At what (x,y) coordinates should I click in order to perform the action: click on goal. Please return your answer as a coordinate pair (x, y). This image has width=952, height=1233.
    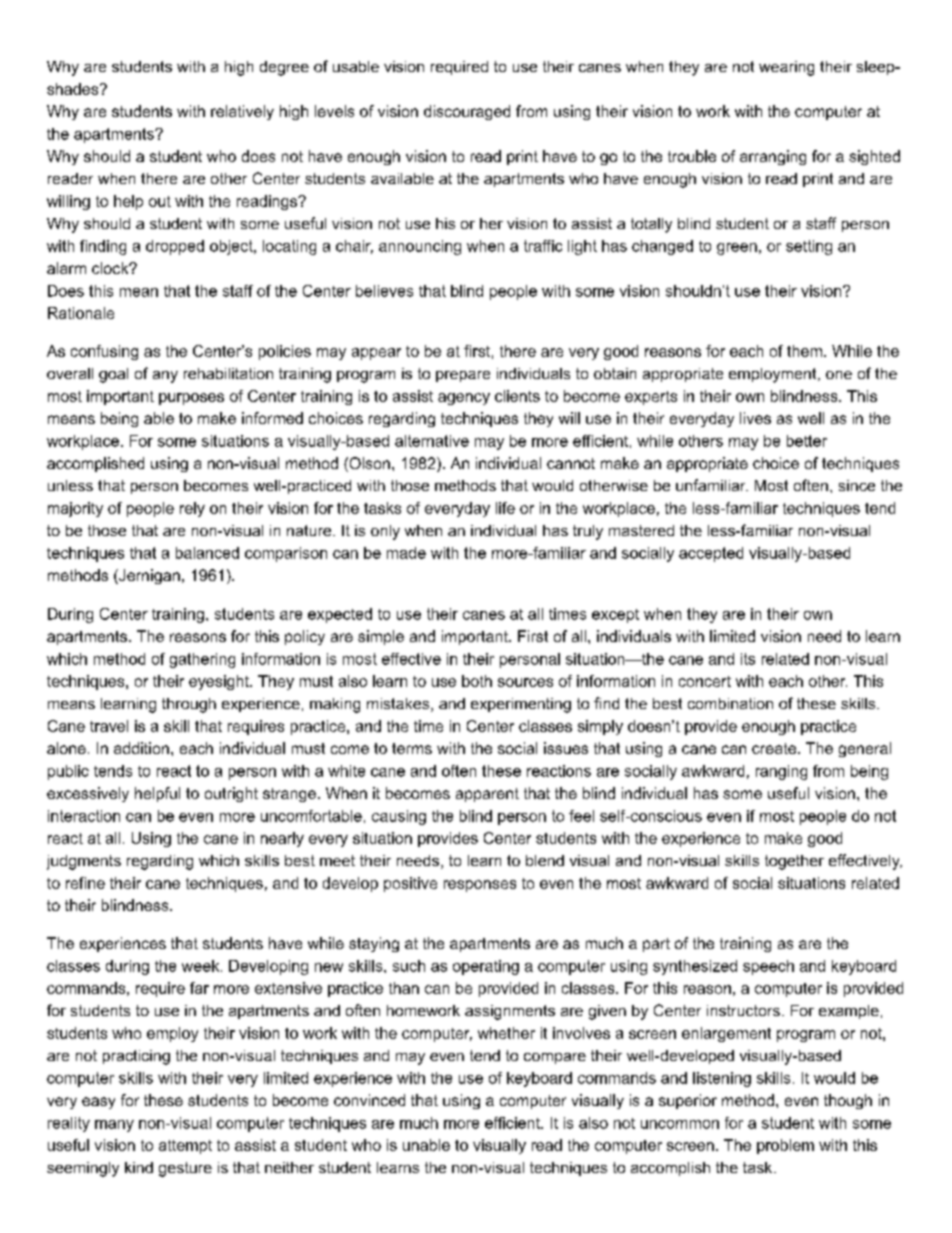
    Looking at the image, I should click on (113, 375).
